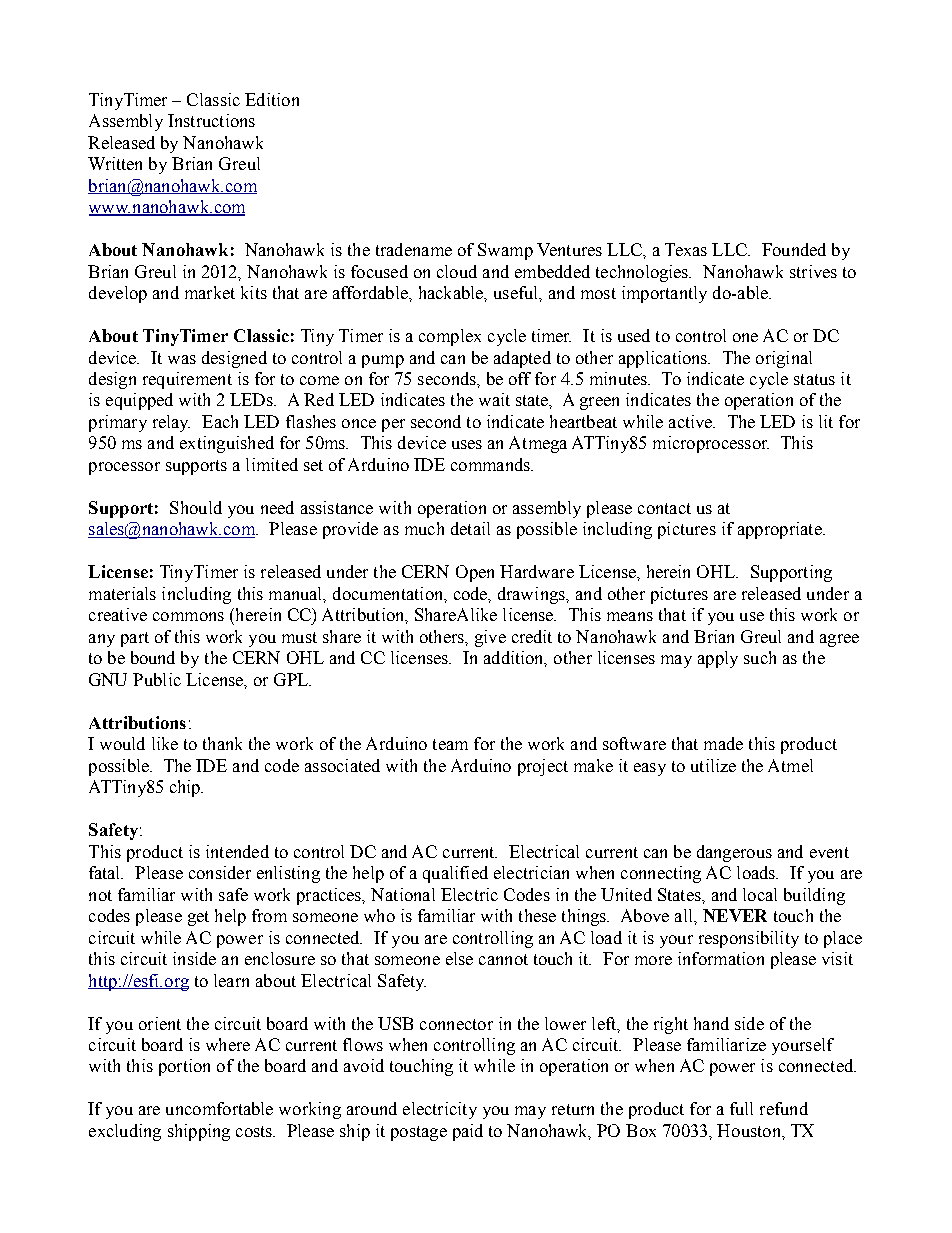 The width and height of the screenshot is (952, 1233). Describe the element at coordinates (490, 638) in the screenshot. I see `give` at that location.
